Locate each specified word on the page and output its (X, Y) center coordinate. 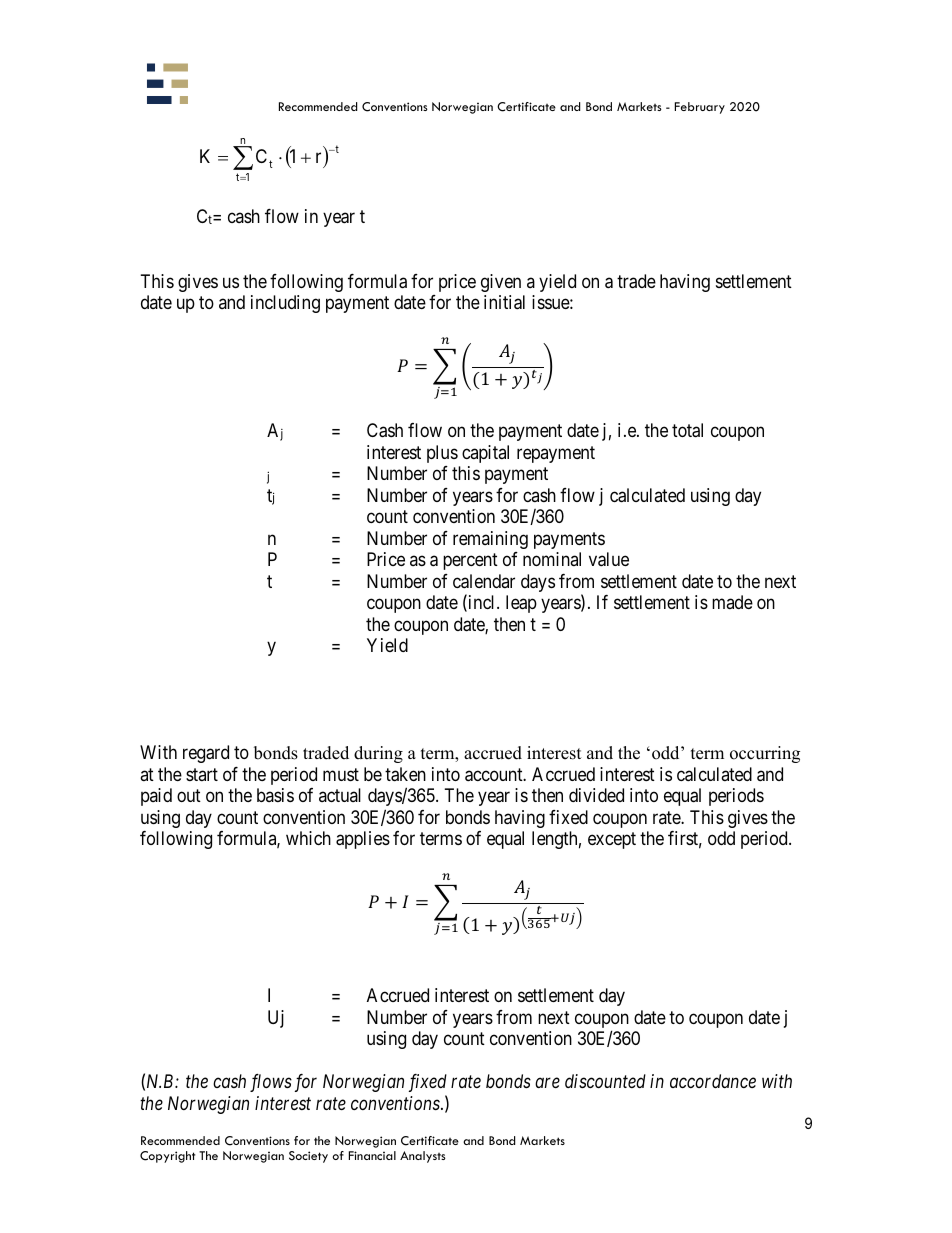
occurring (765, 754)
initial (504, 302)
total (687, 430)
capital (485, 454)
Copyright (167, 1157)
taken (405, 774)
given (501, 283)
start (202, 774)
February (700, 108)
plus (442, 454)
